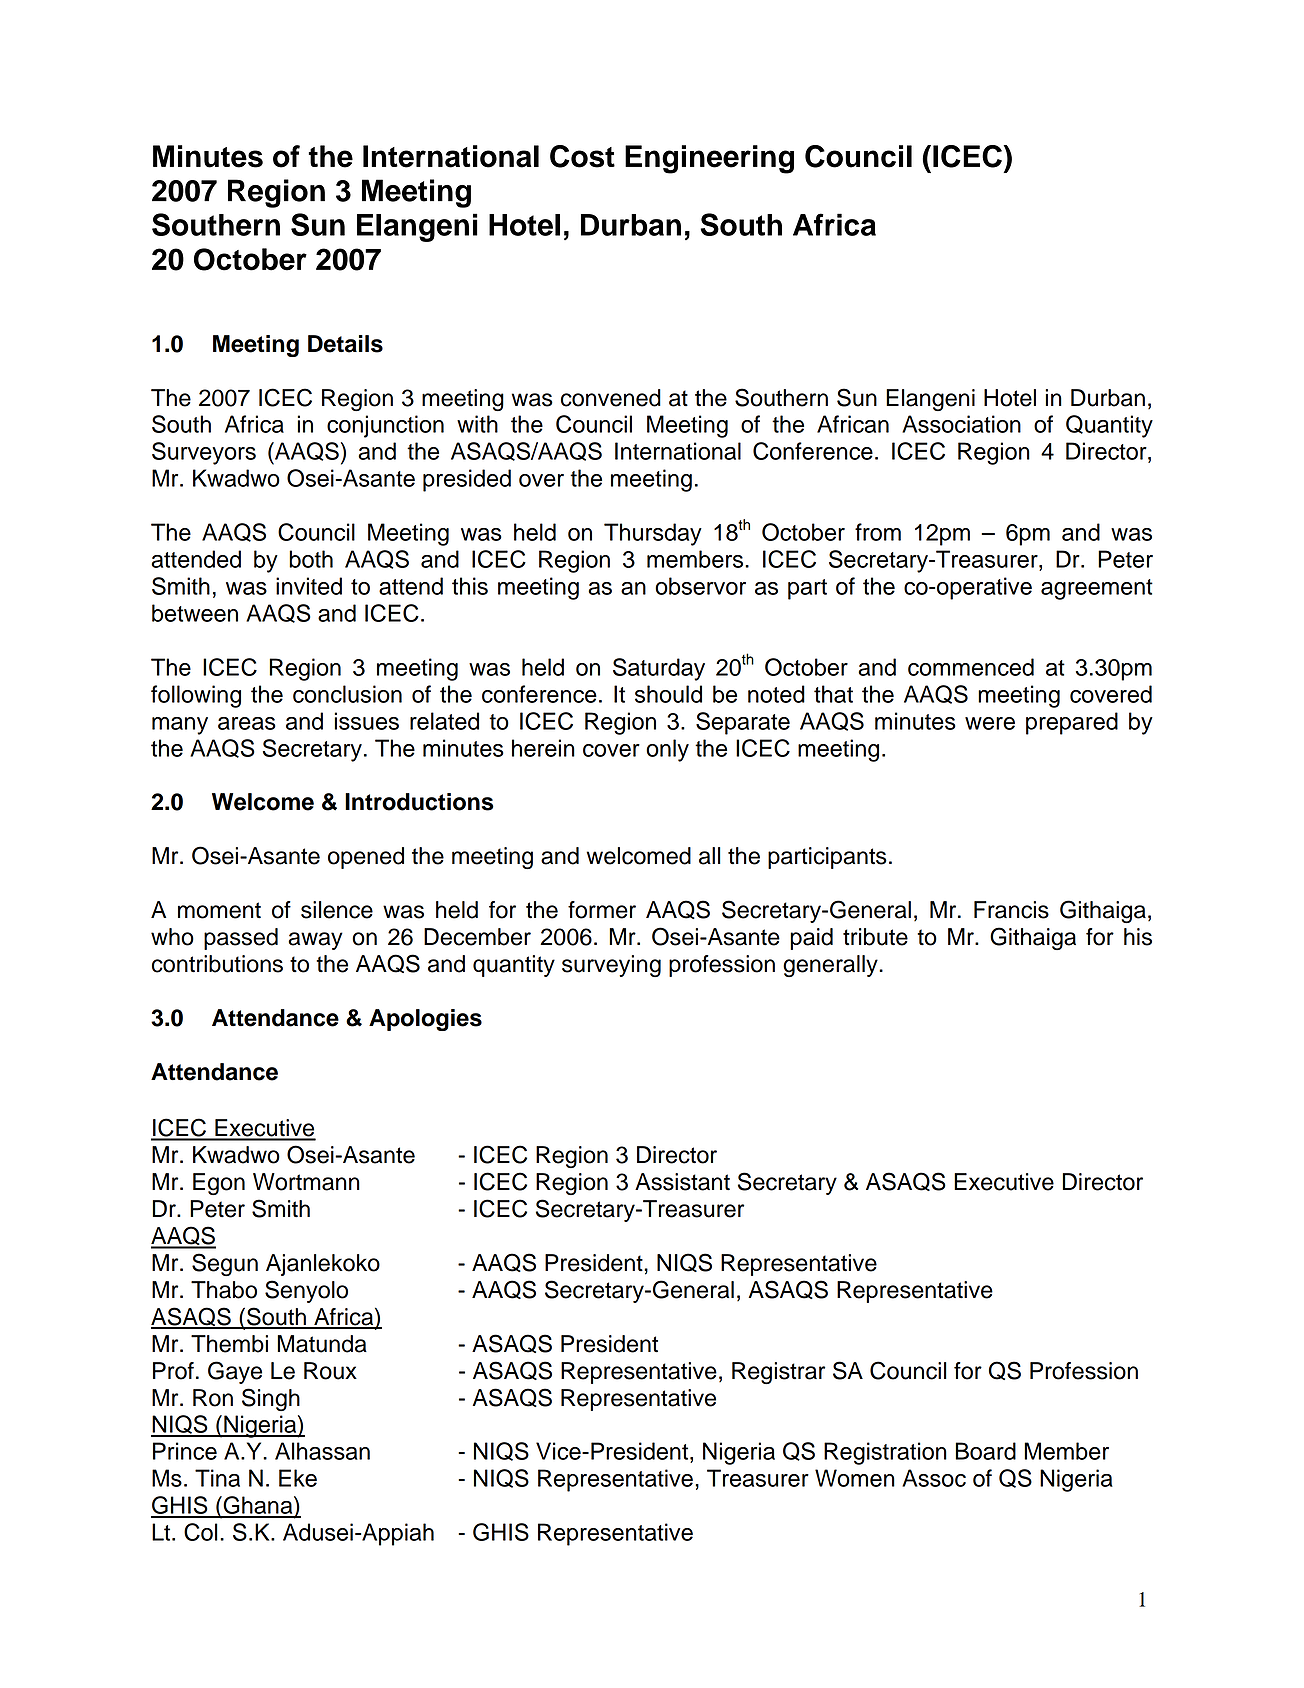 The width and height of the screenshot is (1304, 1688). What do you see at coordinates (345, 344) in the screenshot?
I see `Details` at bounding box center [345, 344].
